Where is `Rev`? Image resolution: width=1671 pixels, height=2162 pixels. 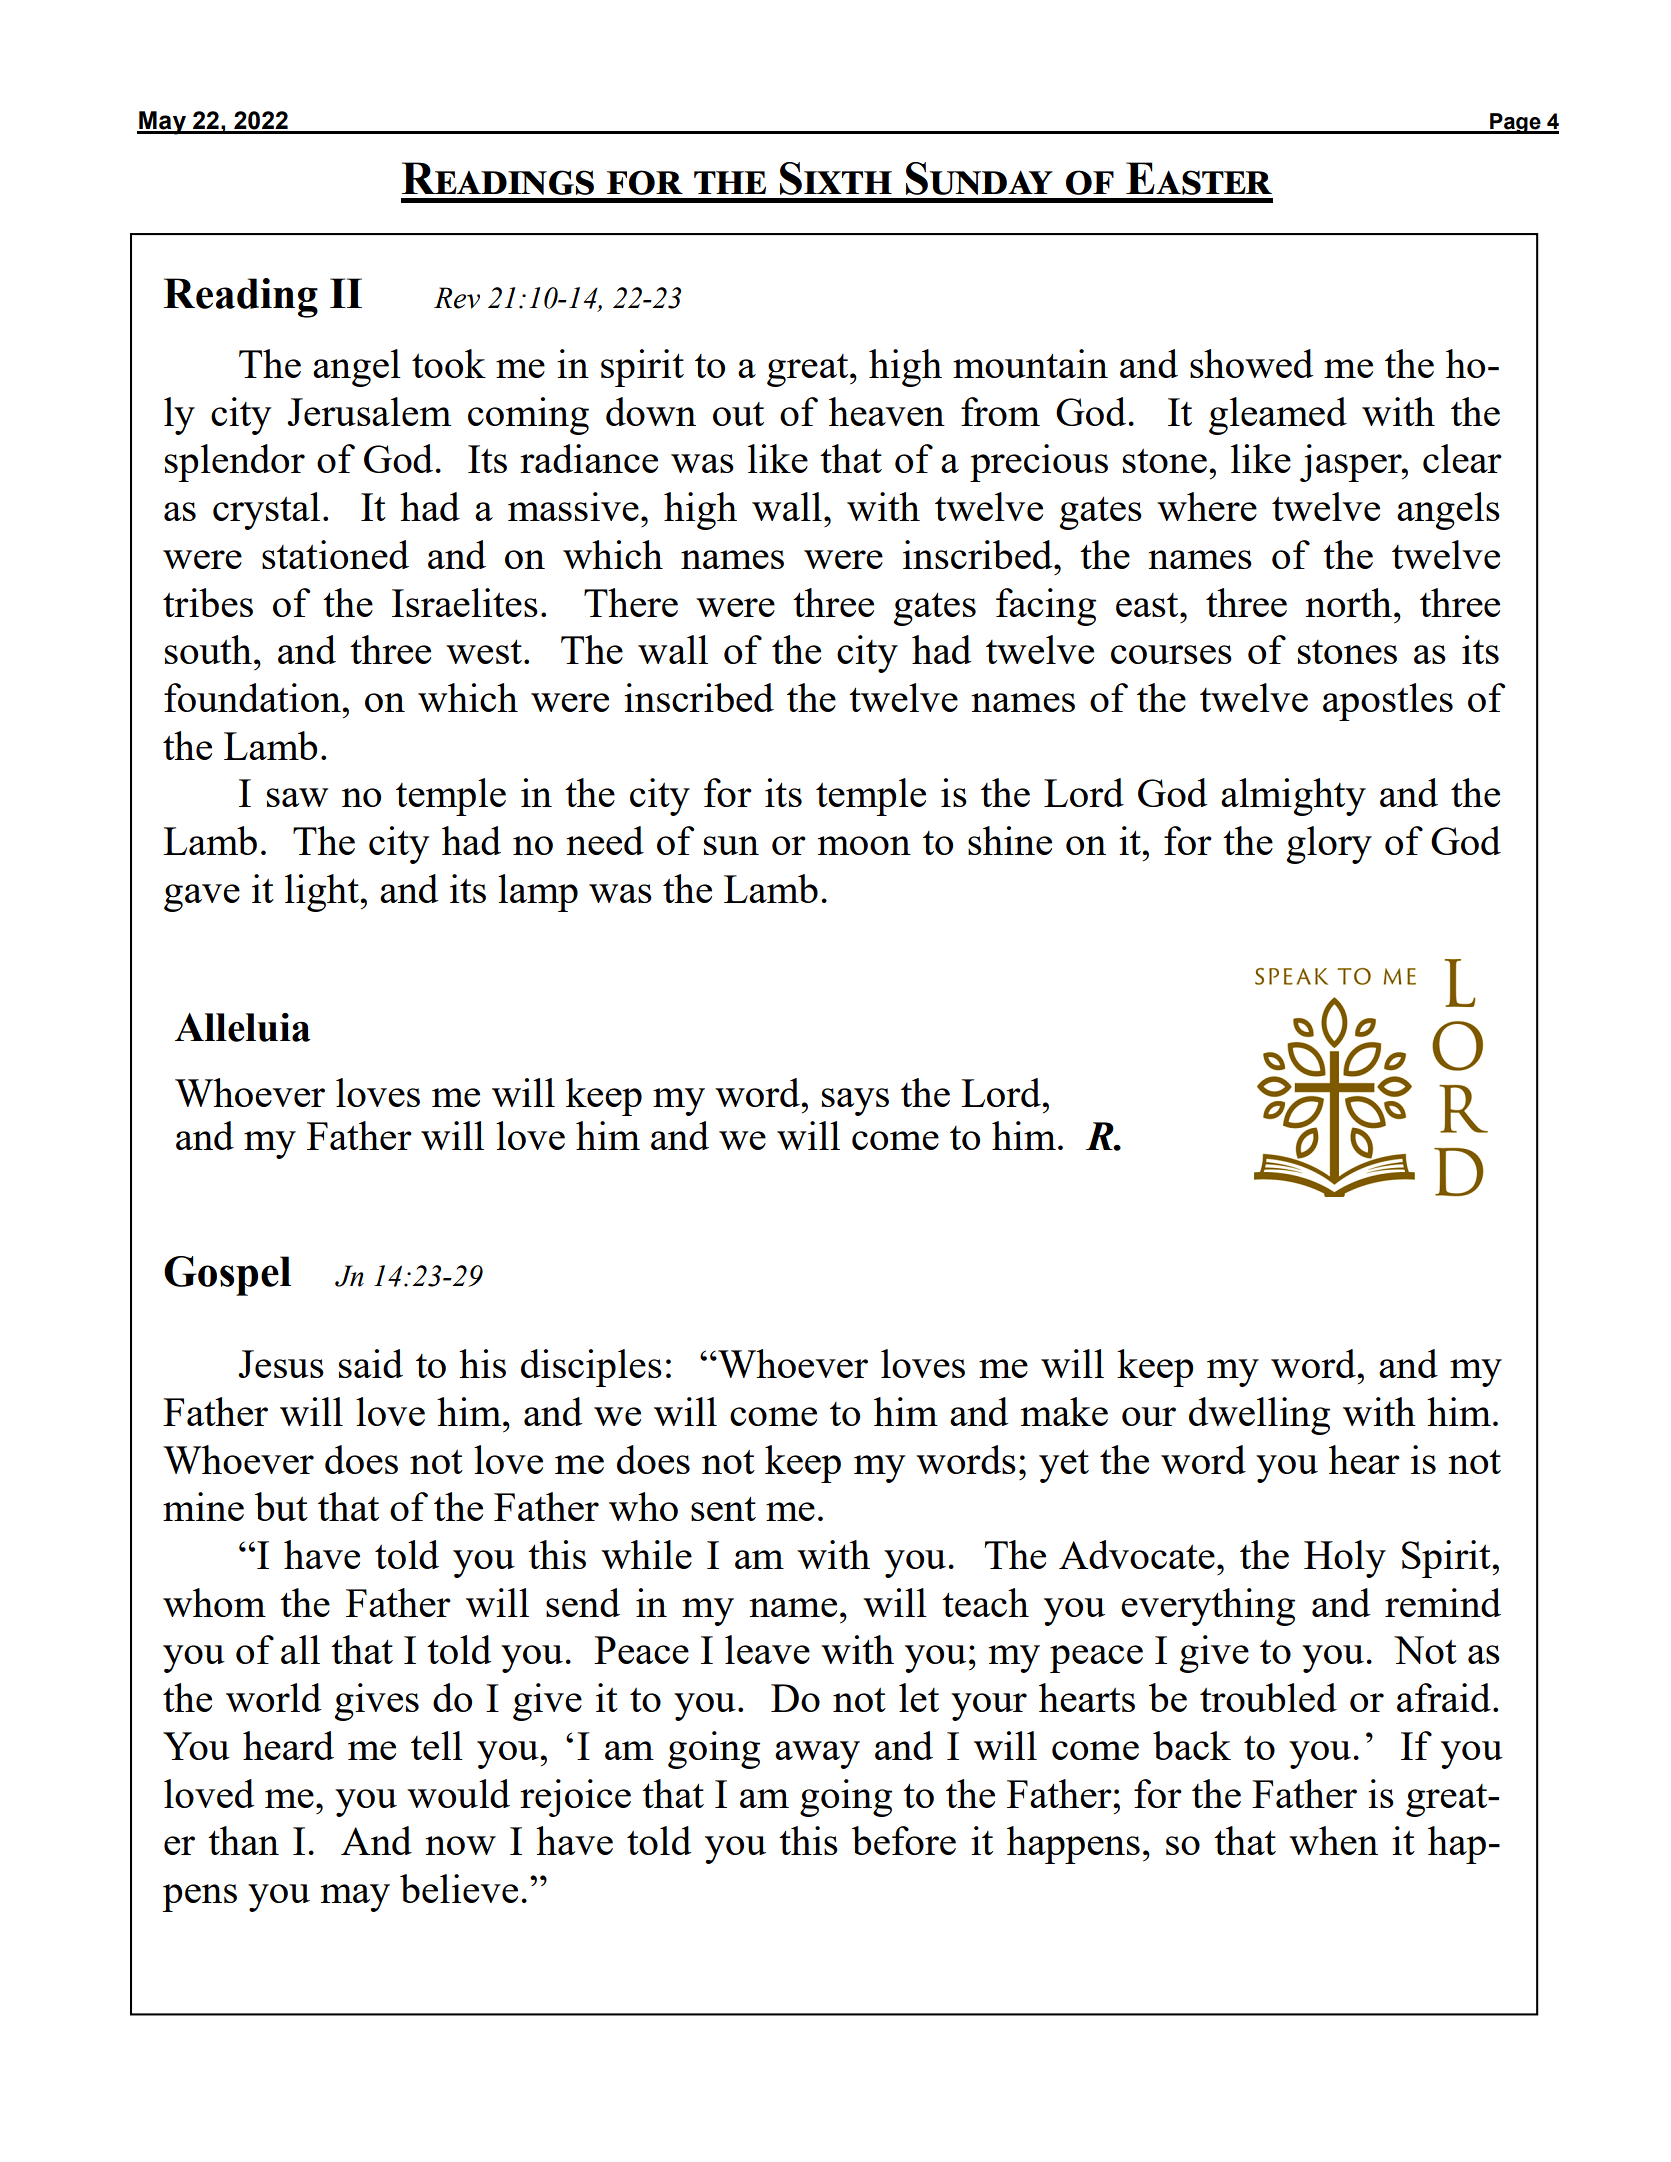
Rev is located at coordinates (457, 298).
